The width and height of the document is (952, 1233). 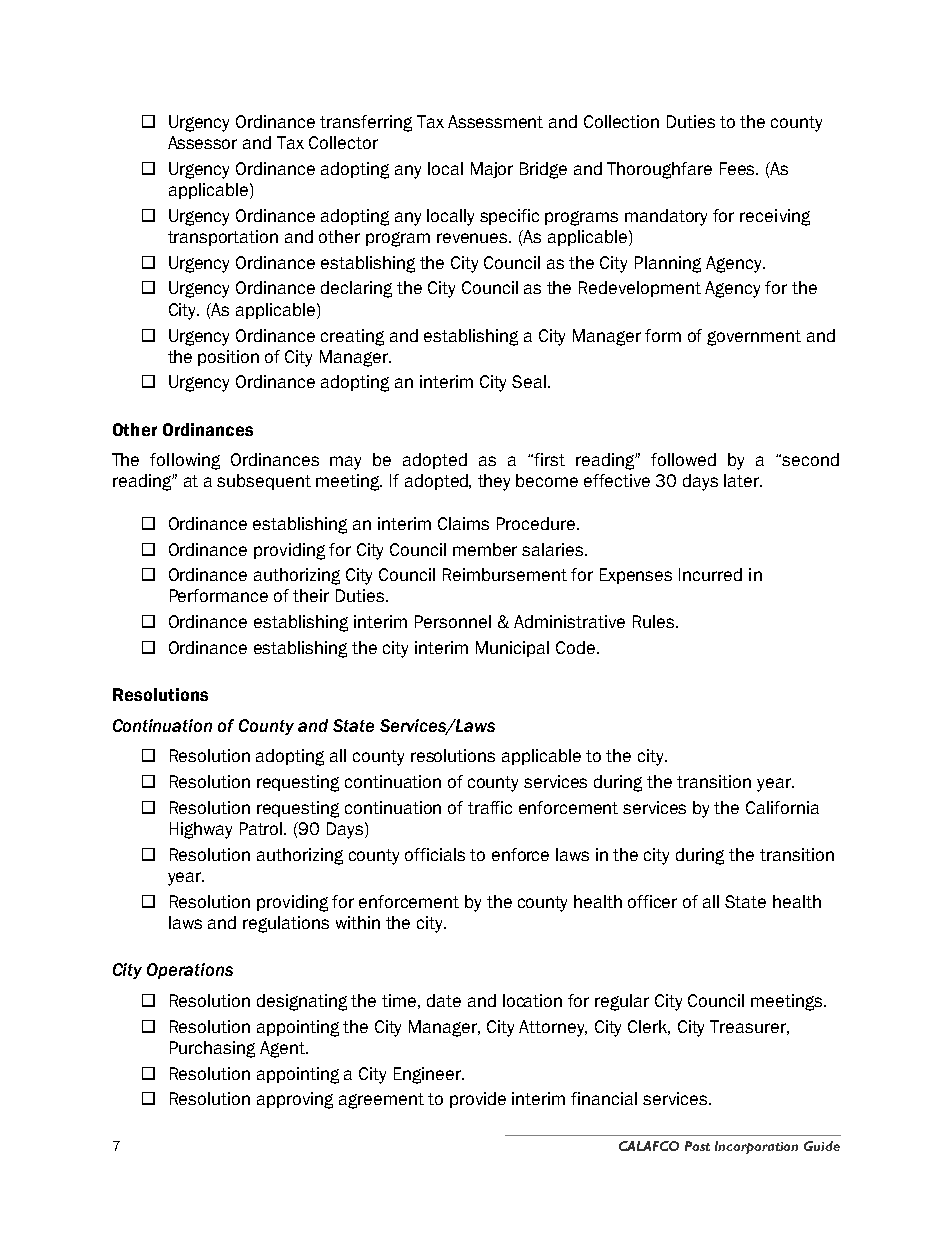 What do you see at coordinates (263, 828) in the document?
I see `Patrol` at bounding box center [263, 828].
